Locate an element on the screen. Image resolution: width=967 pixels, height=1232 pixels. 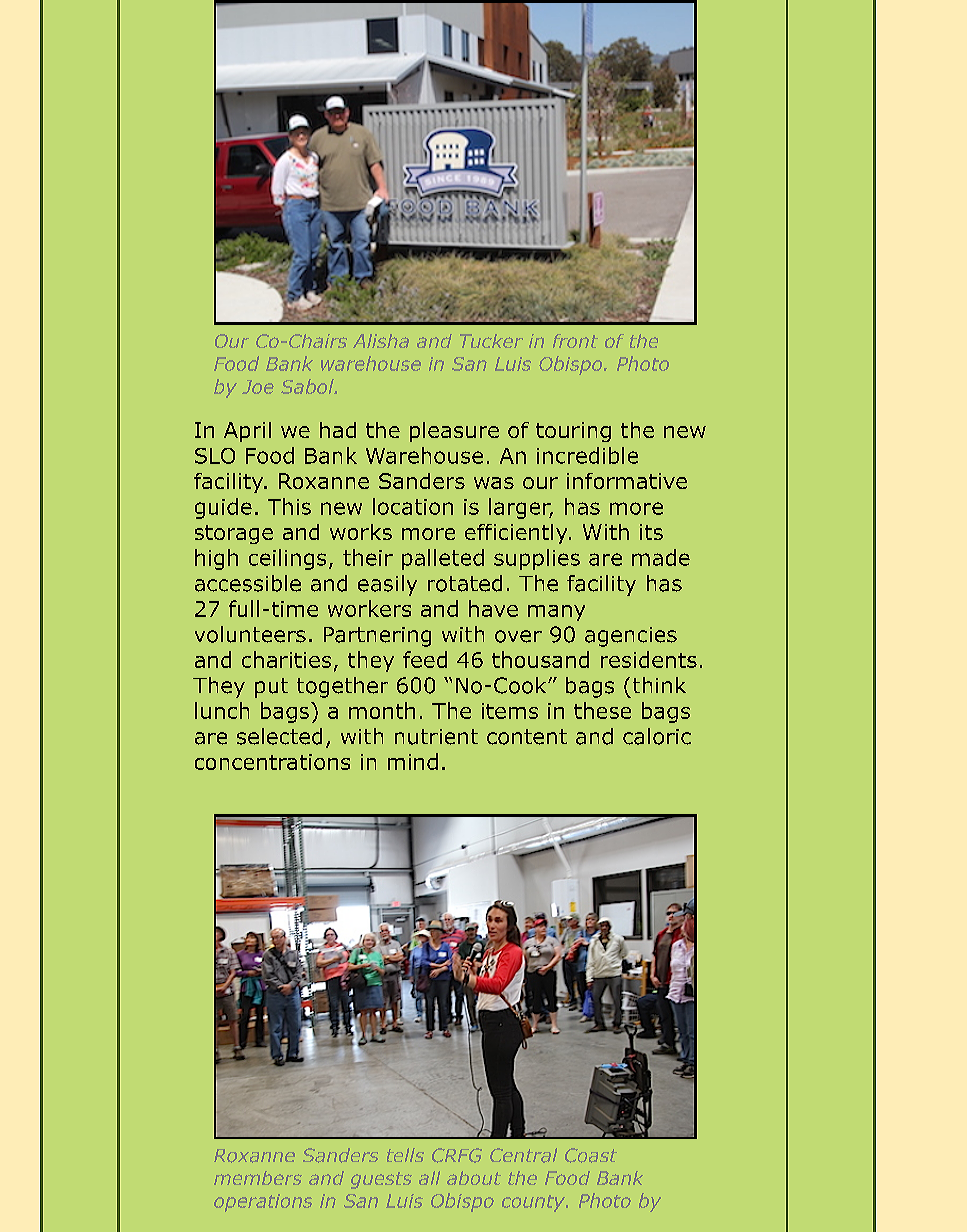
feed is located at coordinates (425, 659).
